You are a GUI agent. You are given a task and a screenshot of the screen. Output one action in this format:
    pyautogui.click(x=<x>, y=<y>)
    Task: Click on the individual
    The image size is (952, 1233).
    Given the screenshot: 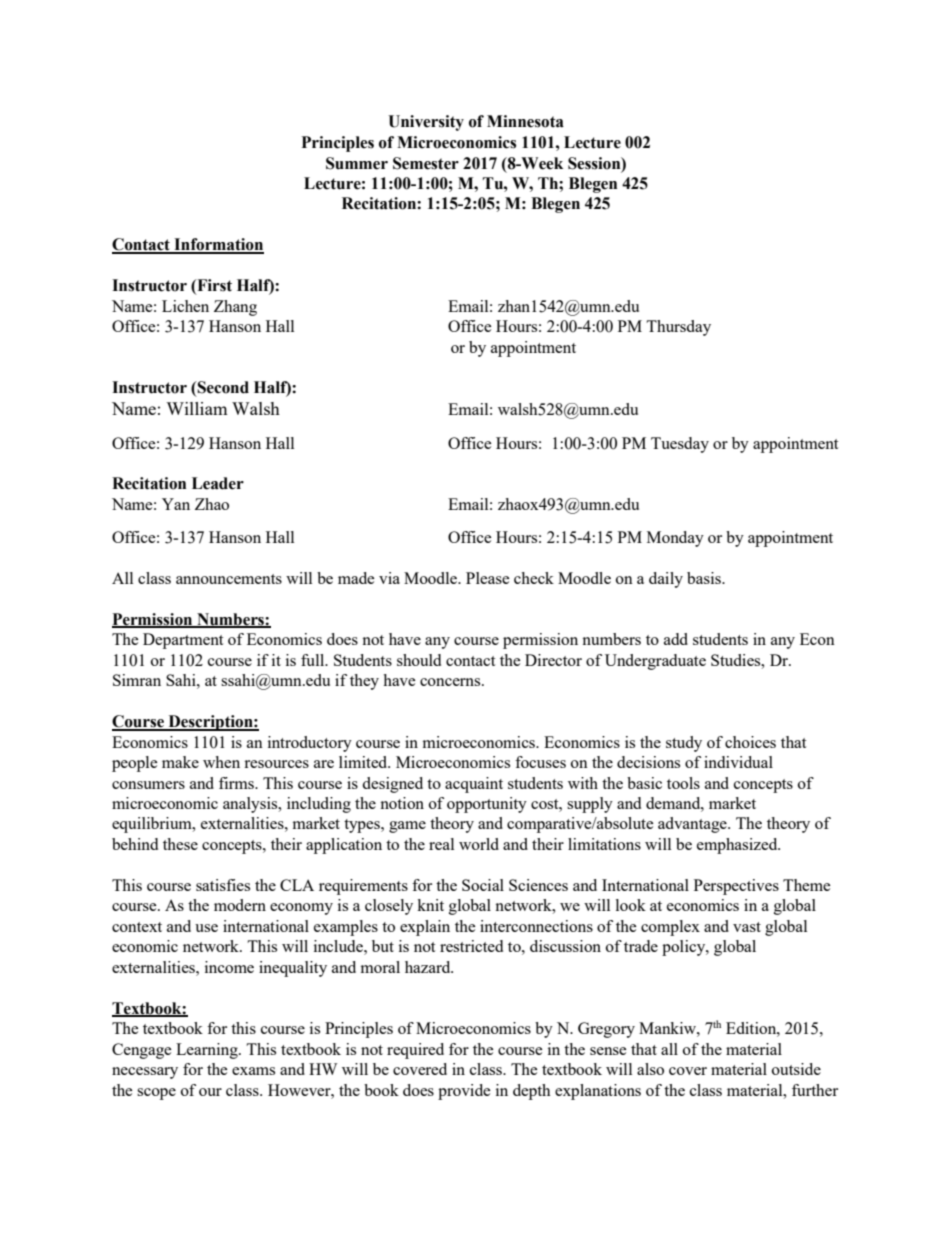 What is the action you would take?
    pyautogui.click(x=738, y=762)
